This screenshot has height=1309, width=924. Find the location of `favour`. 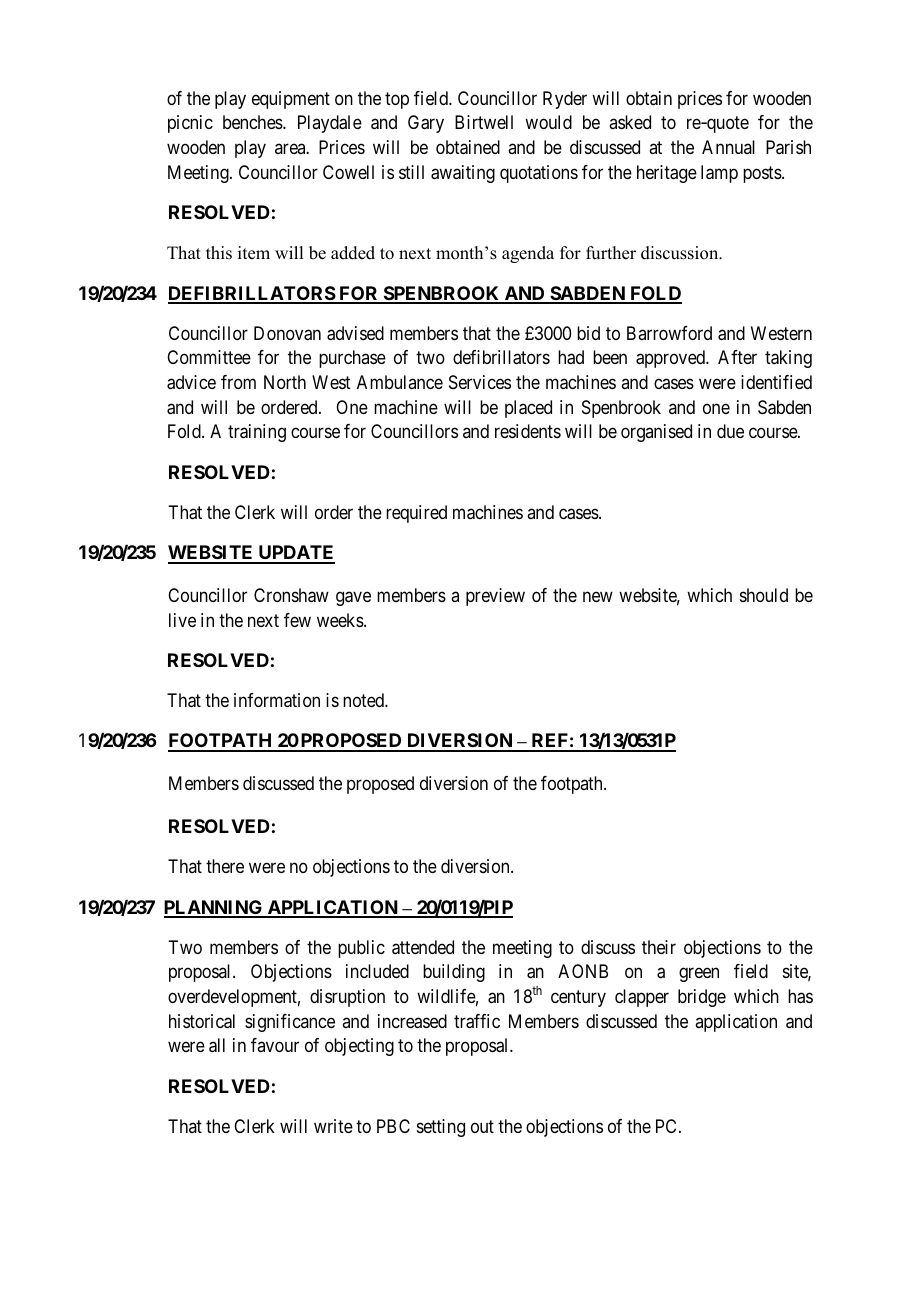

favour is located at coordinates (275, 1045).
